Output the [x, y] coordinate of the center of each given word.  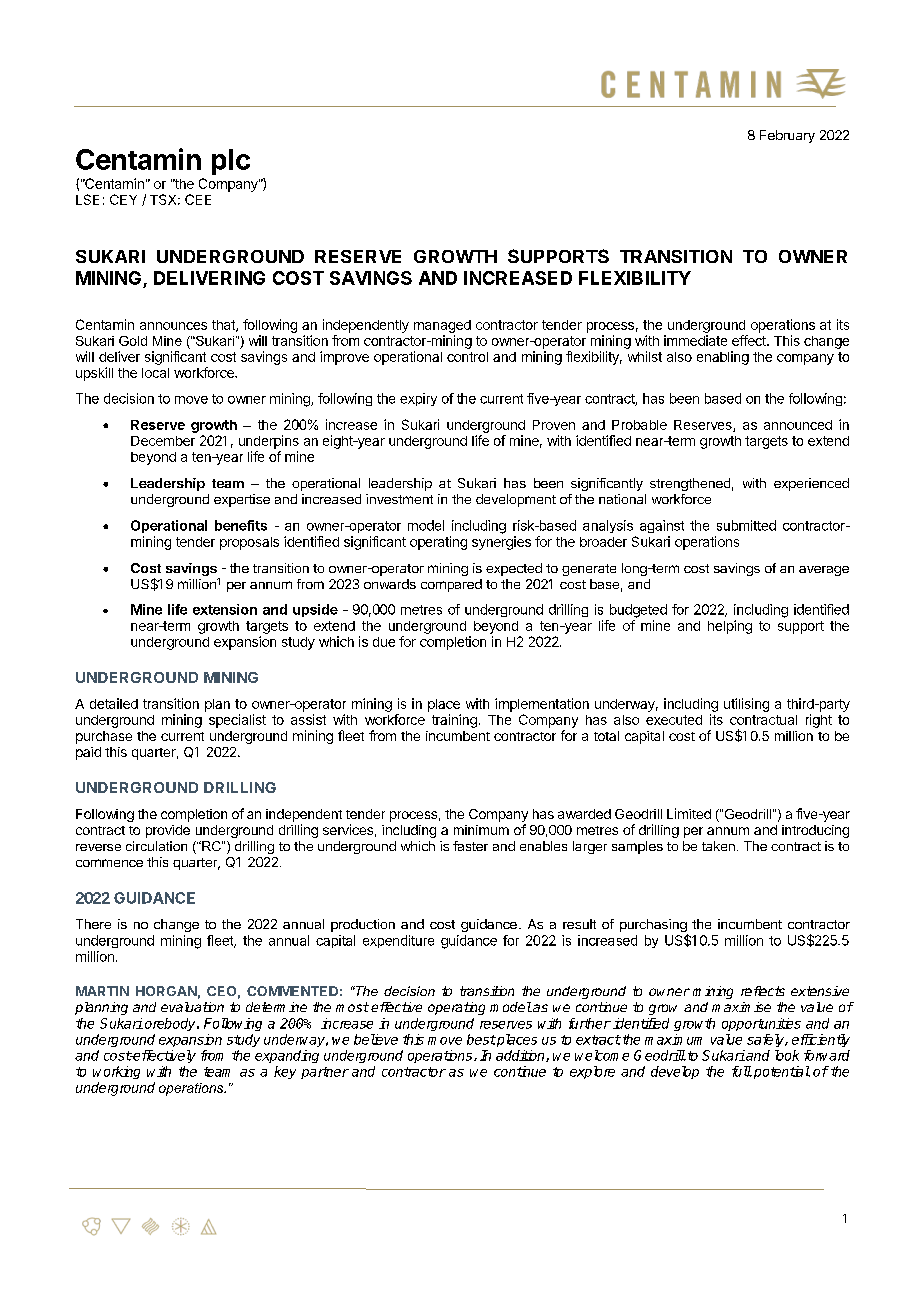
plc [231, 162]
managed [442, 326]
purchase [104, 737]
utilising [746, 705]
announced [798, 425]
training [454, 721]
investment [399, 499]
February [787, 136]
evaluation [192, 1007]
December [163, 441]
